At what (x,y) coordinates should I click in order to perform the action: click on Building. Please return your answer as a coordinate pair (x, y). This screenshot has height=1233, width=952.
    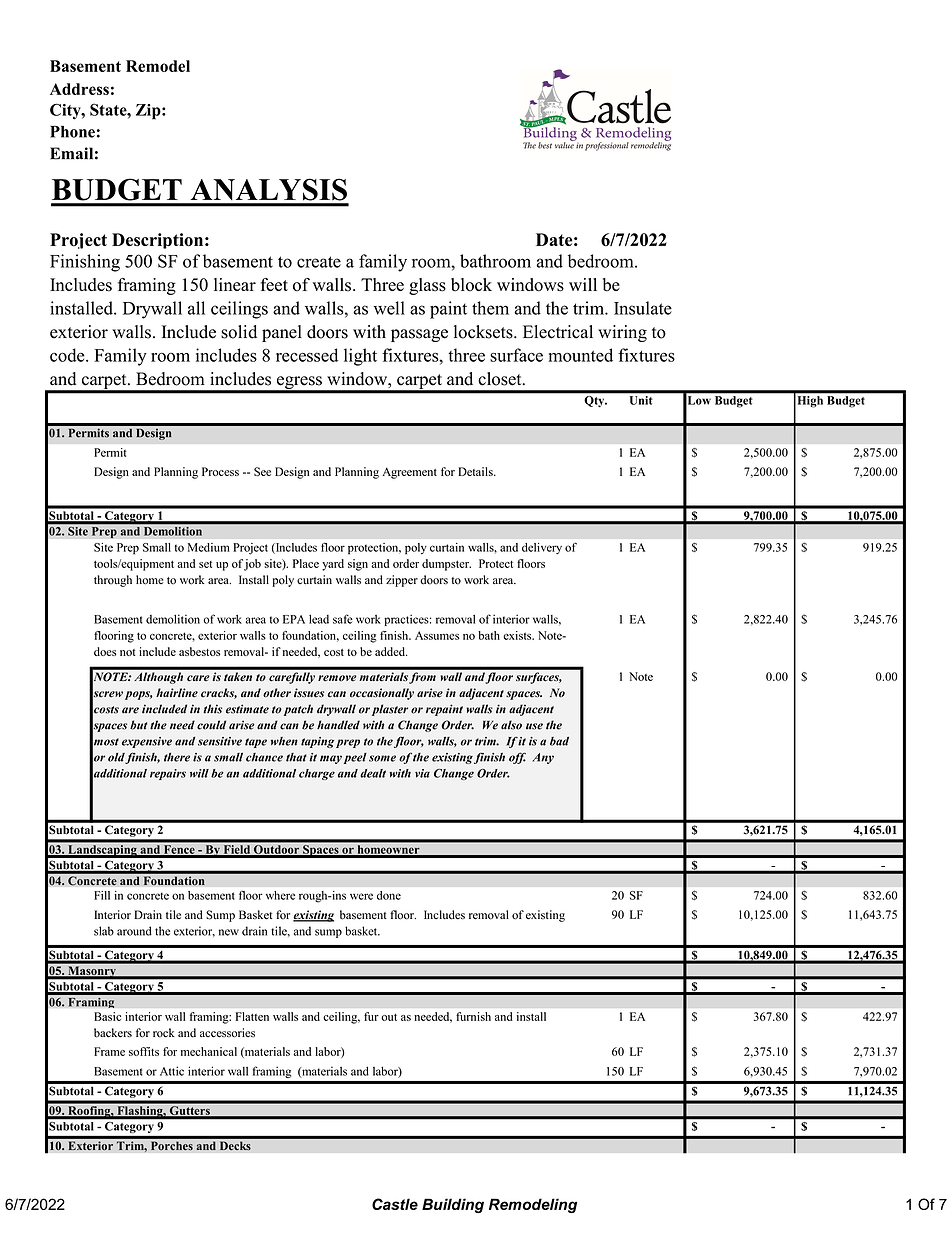
    Looking at the image, I should click on (453, 1205).
